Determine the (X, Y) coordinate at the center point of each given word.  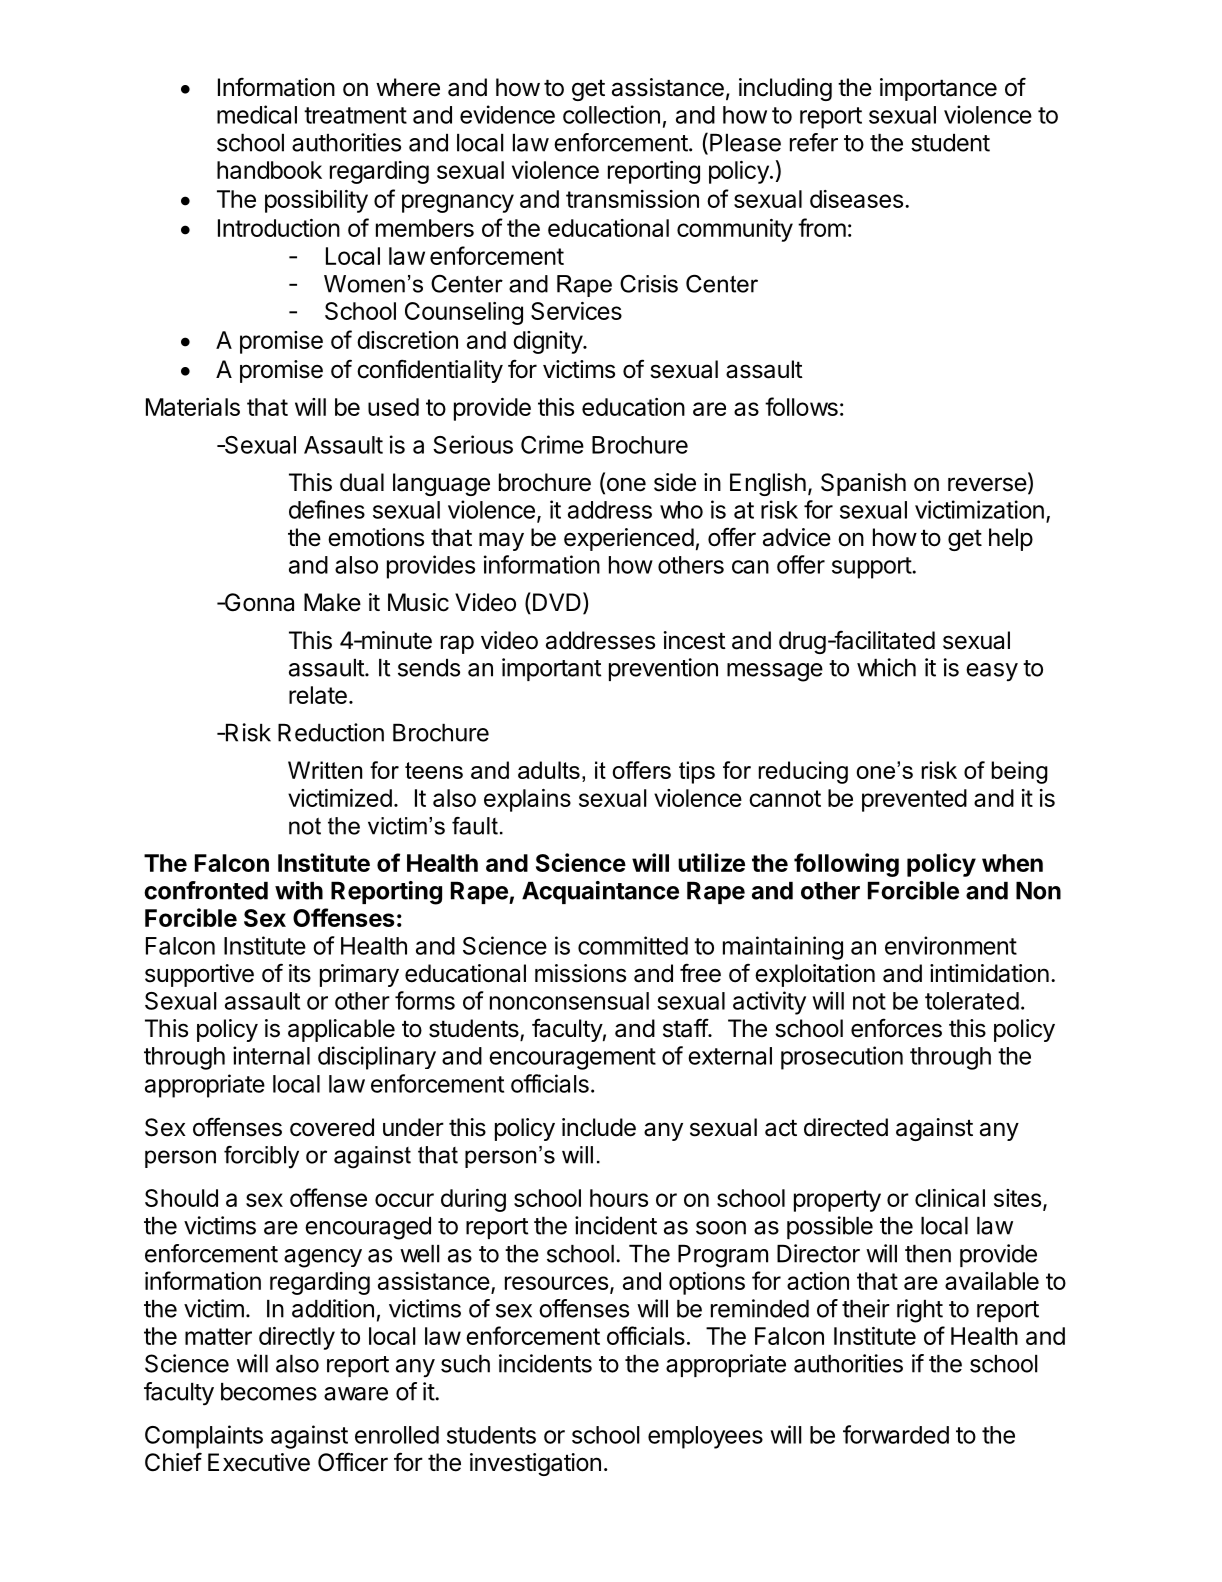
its (300, 973)
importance (938, 89)
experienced (629, 539)
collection (611, 114)
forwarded (896, 1434)
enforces (896, 1028)
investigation (535, 1464)
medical (257, 114)
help (1011, 539)
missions (580, 973)
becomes (269, 1392)
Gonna (258, 602)
